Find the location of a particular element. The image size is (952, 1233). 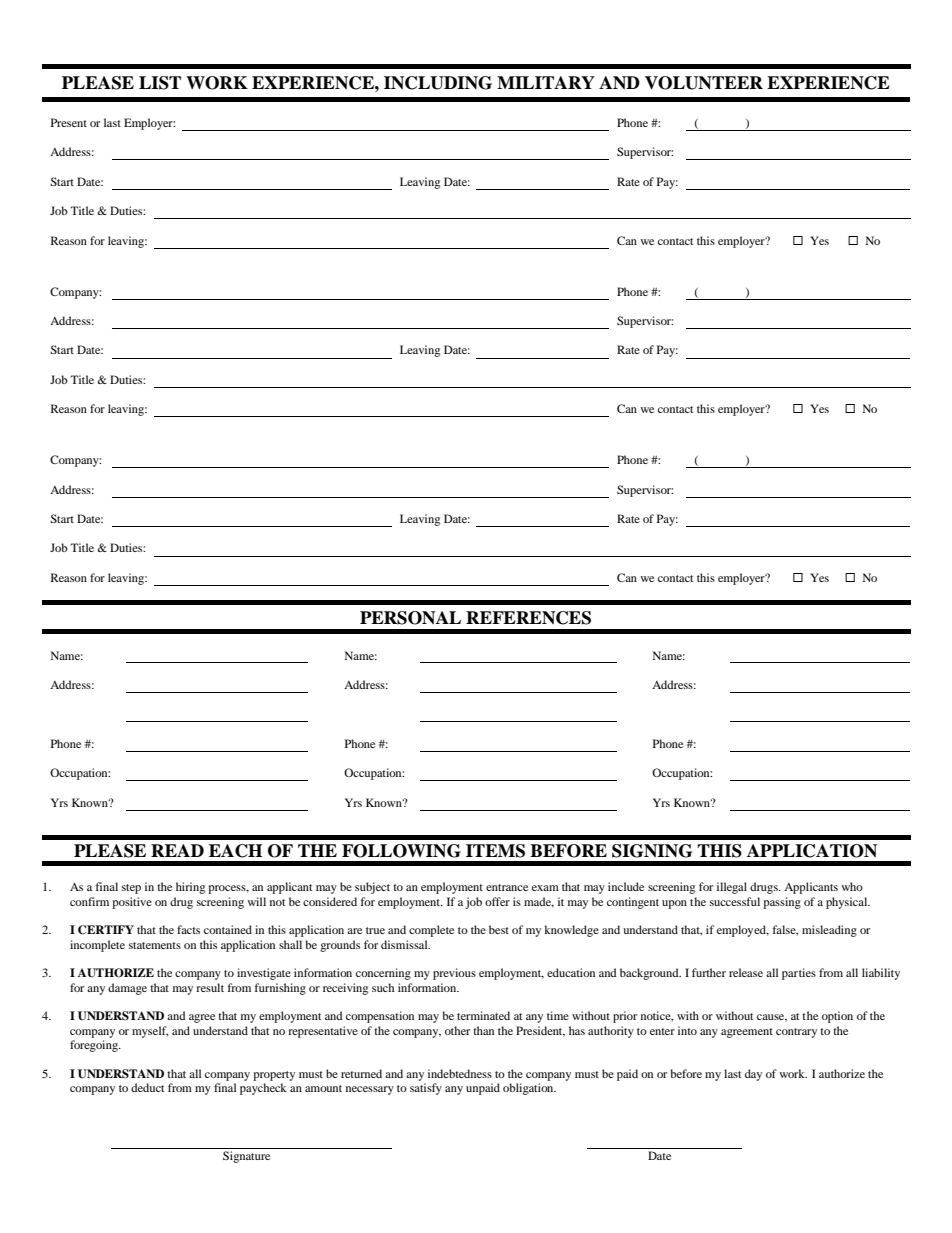

MILITARY is located at coordinates (546, 82).
